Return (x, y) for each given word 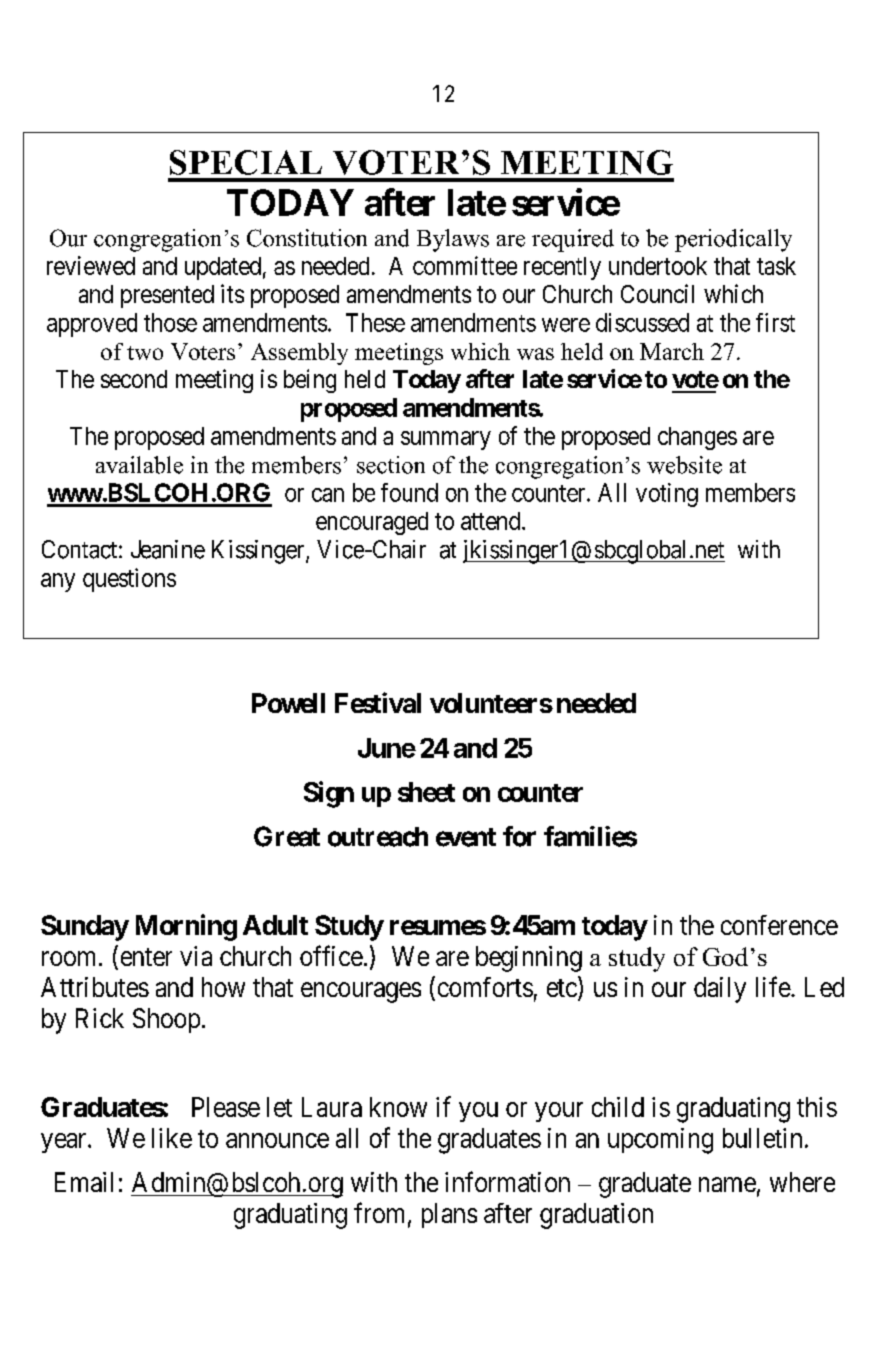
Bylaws (453, 240)
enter (146, 957)
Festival (378, 702)
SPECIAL (246, 162)
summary (446, 440)
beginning (529, 959)
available (139, 465)
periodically (733, 240)
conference (779, 925)
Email (84, 1182)
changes (697, 438)
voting (667, 495)
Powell (288, 703)
